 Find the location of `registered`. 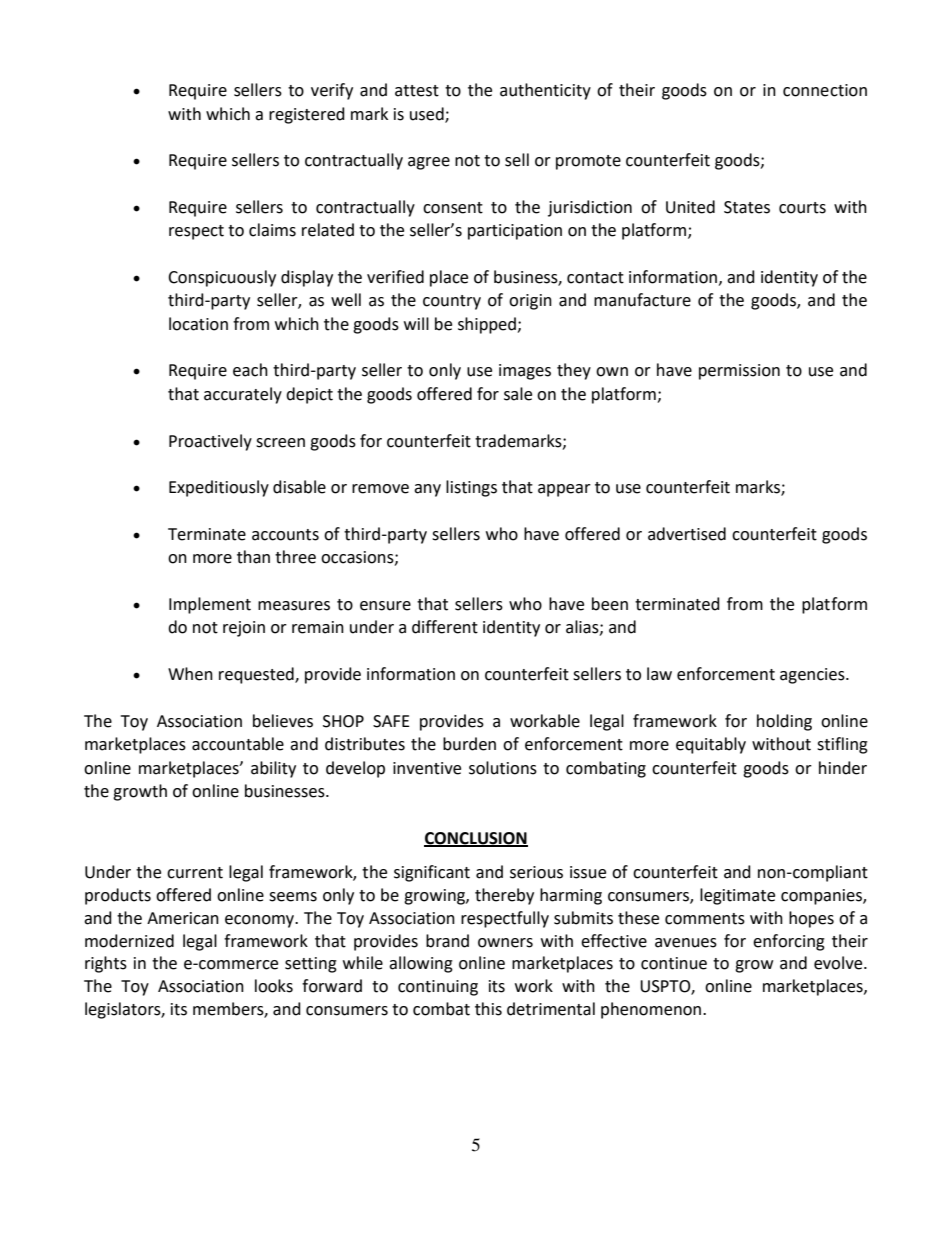

registered is located at coordinates (307, 115).
